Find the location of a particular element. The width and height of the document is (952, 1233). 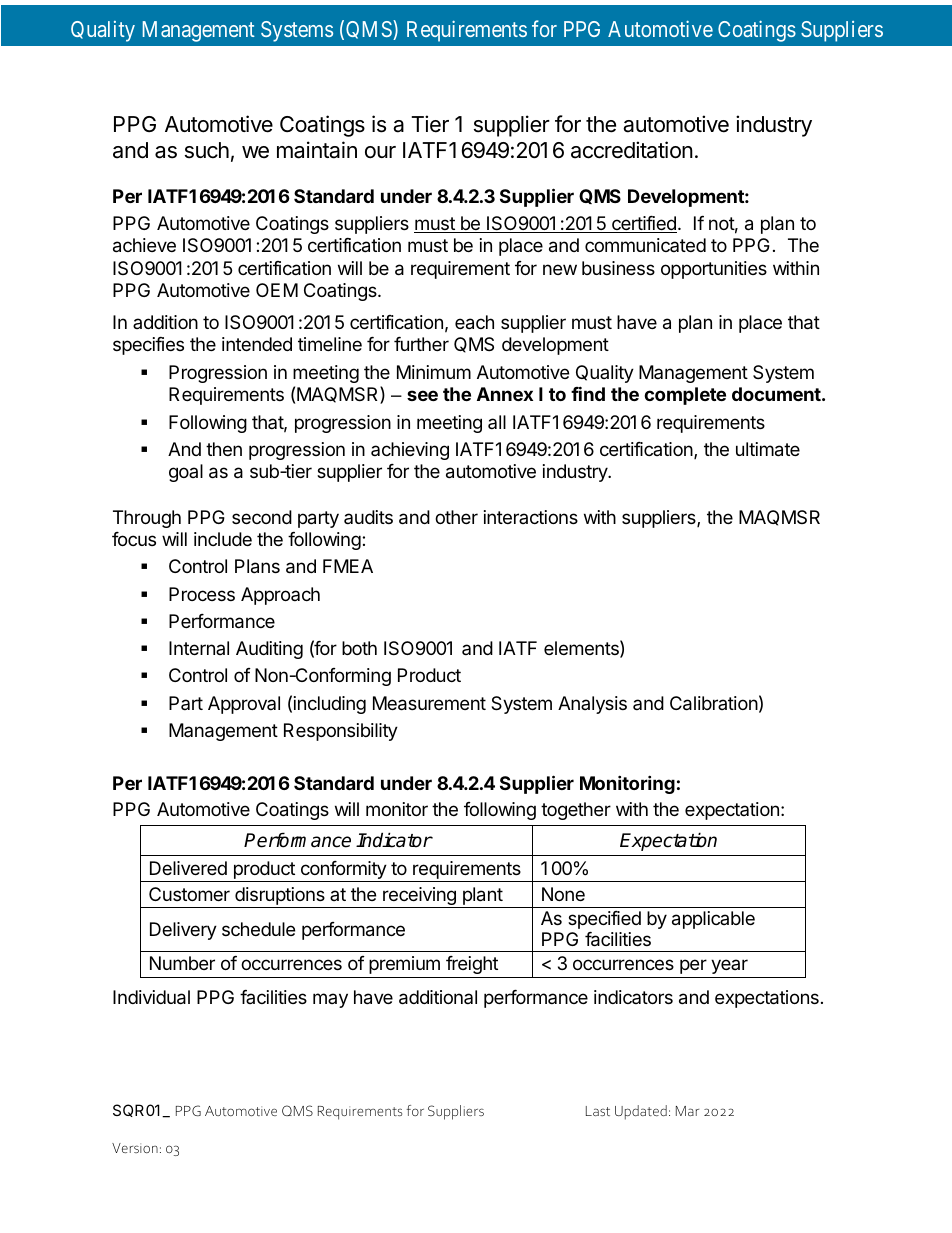

such is located at coordinates (207, 150).
